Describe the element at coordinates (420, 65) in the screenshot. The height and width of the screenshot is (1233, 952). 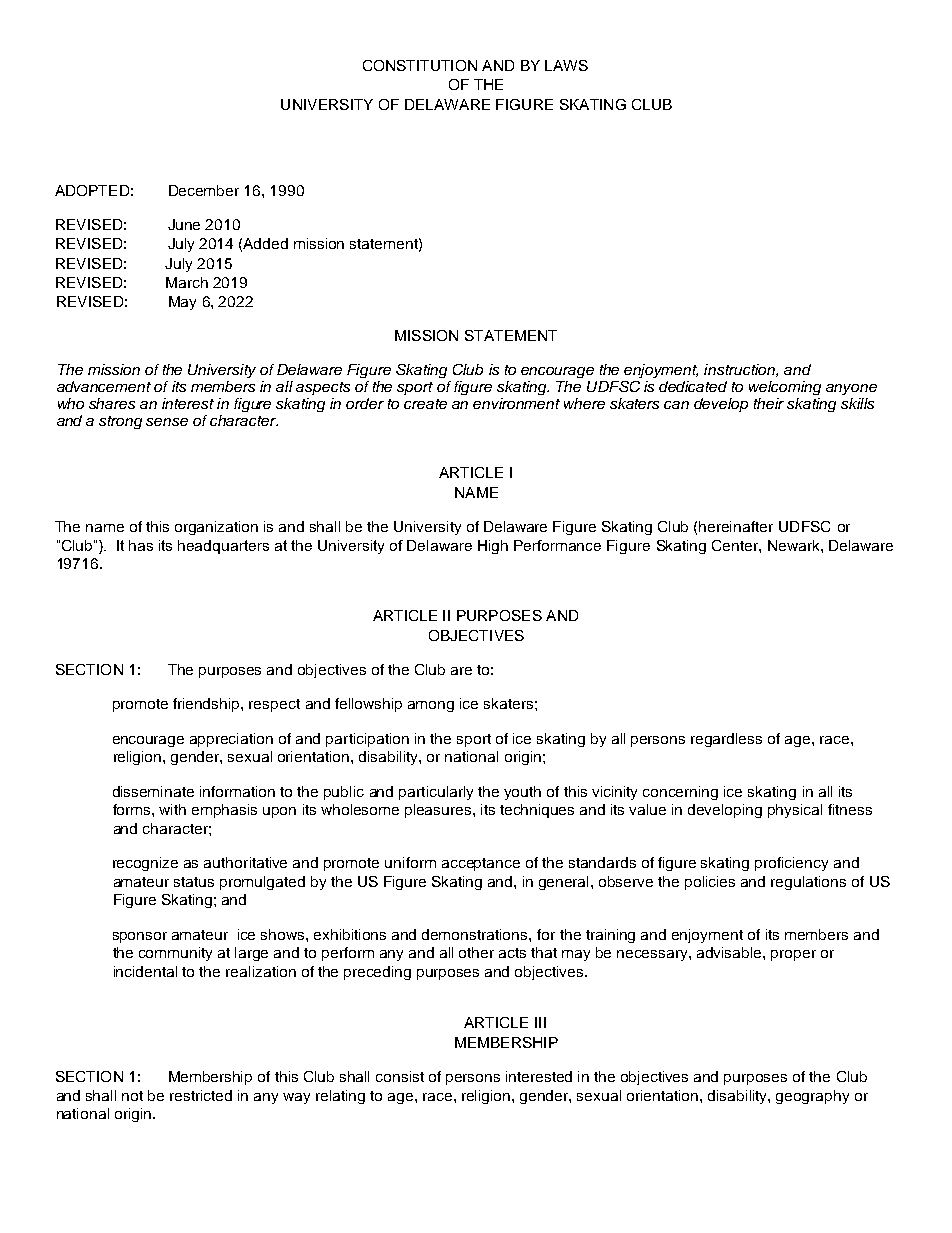
I see `CONSTITUTION` at that location.
